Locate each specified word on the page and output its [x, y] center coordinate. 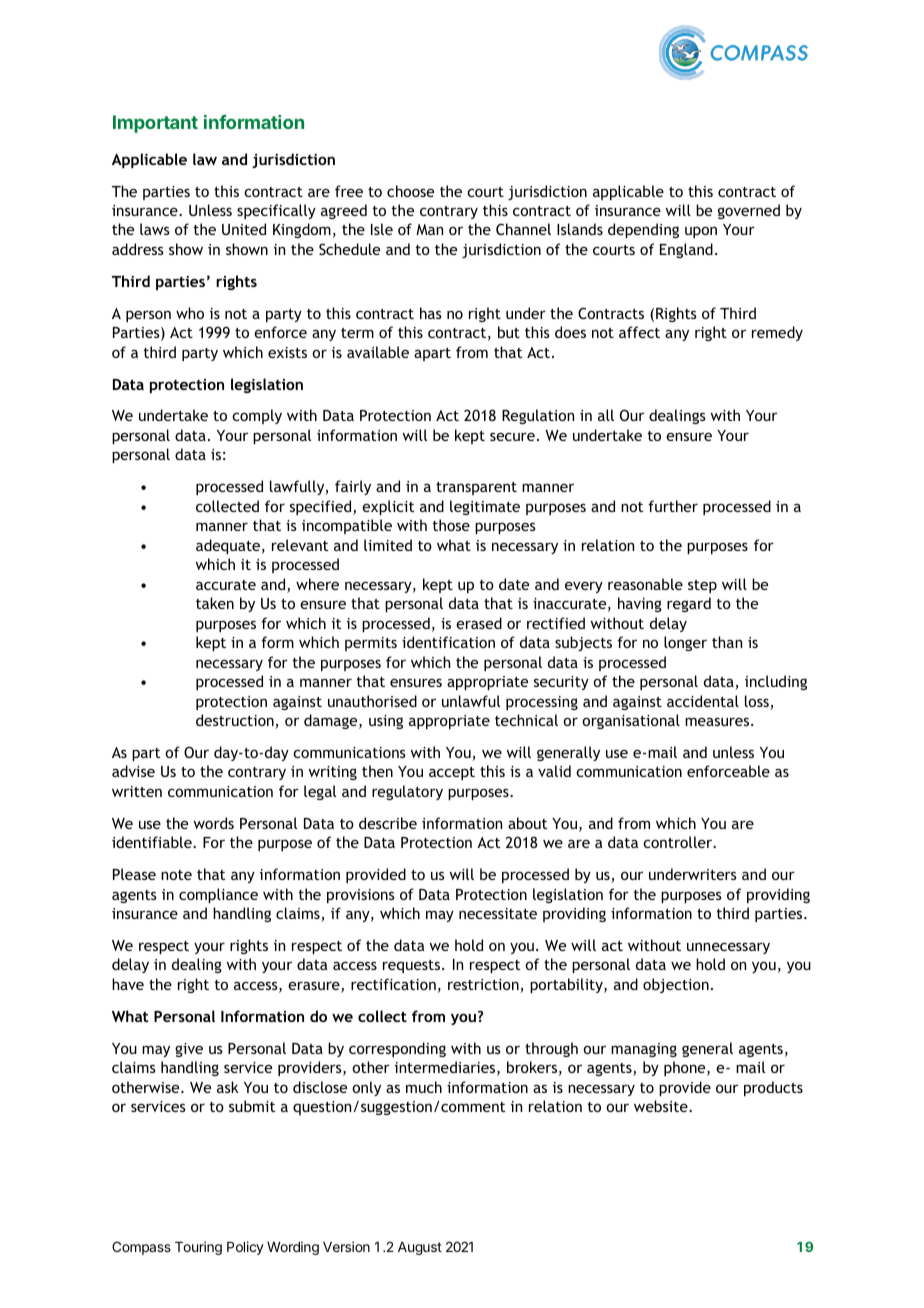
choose [410, 191]
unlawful [471, 701]
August [420, 1248]
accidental [703, 701]
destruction [236, 721]
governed [749, 211]
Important [155, 124]
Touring [198, 1248]
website [662, 1106]
